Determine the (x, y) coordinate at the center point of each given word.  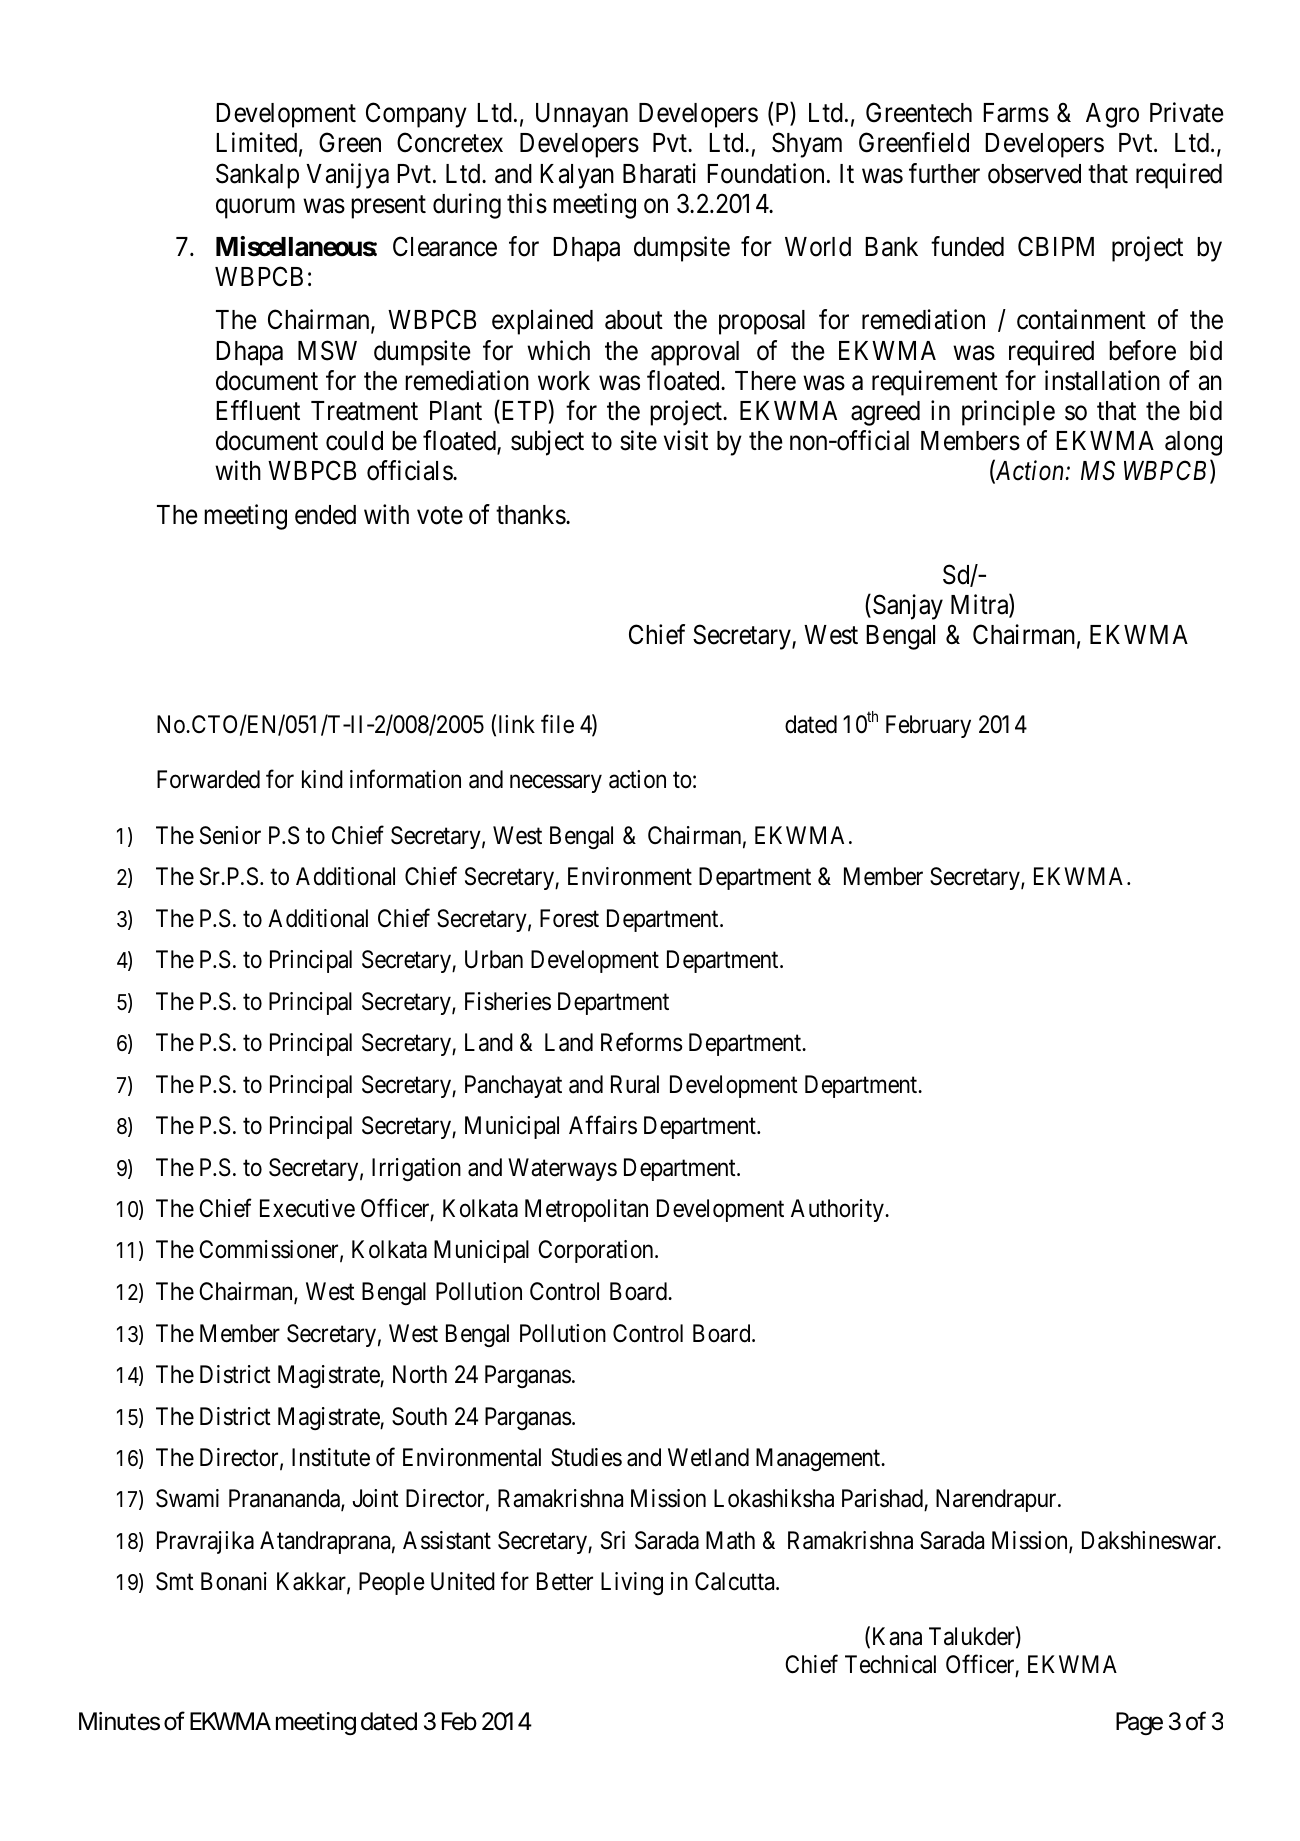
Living (632, 1583)
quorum (255, 209)
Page (1139, 1723)
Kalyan (577, 176)
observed (1034, 174)
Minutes (119, 1721)
